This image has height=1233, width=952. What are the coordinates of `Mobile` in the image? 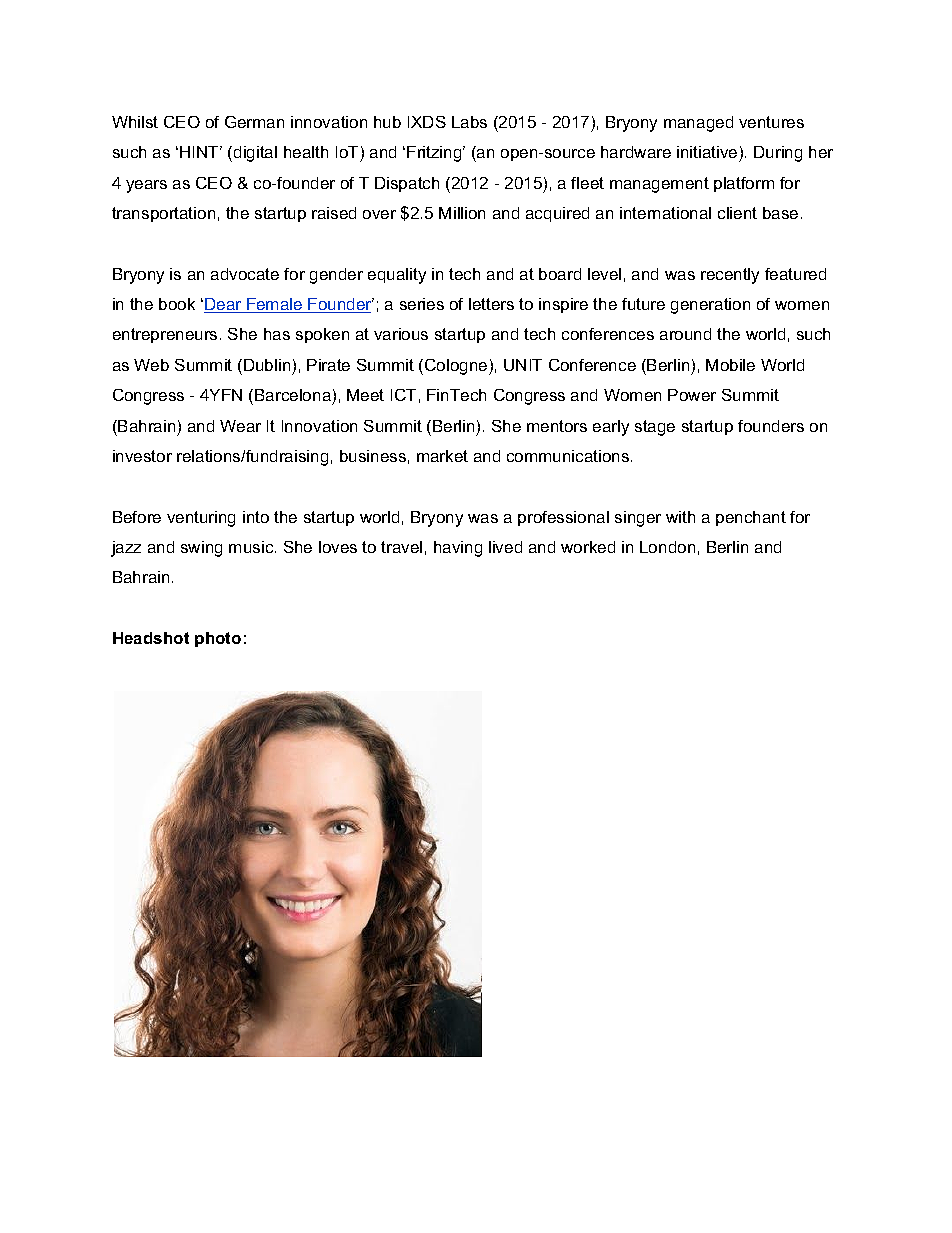 It's located at (730, 365).
